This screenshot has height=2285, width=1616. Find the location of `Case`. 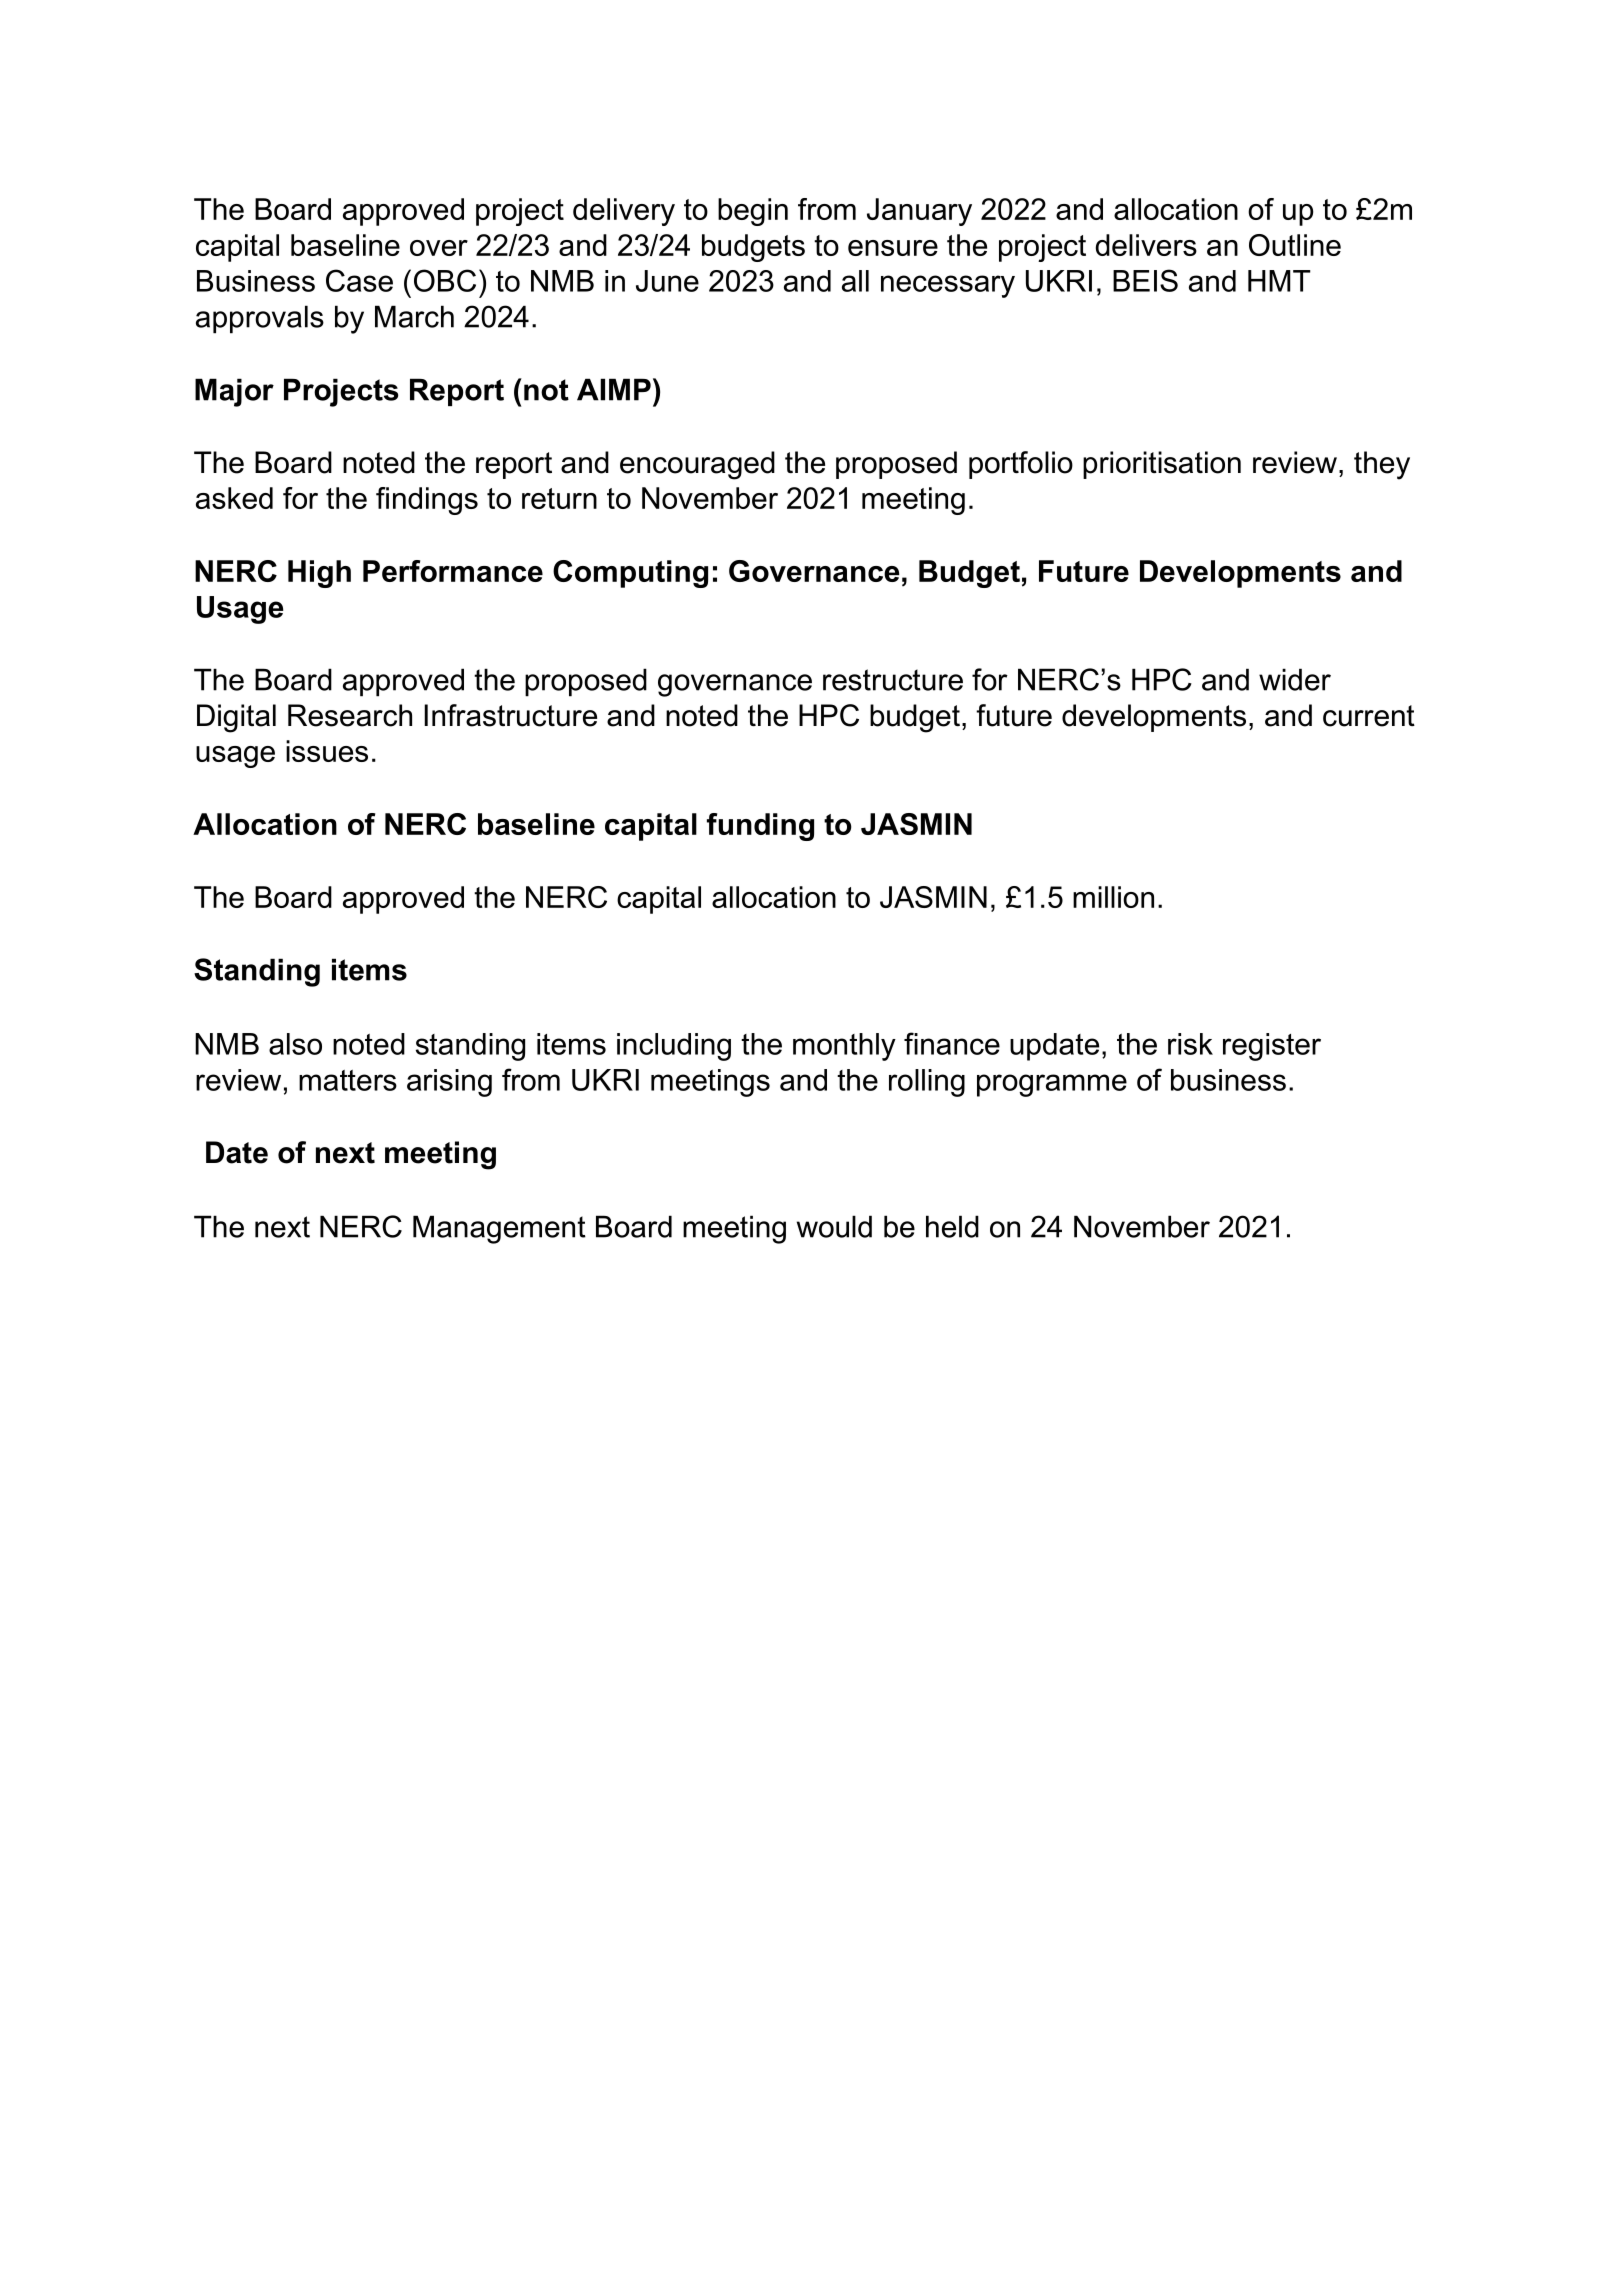

Case is located at coordinates (359, 280).
